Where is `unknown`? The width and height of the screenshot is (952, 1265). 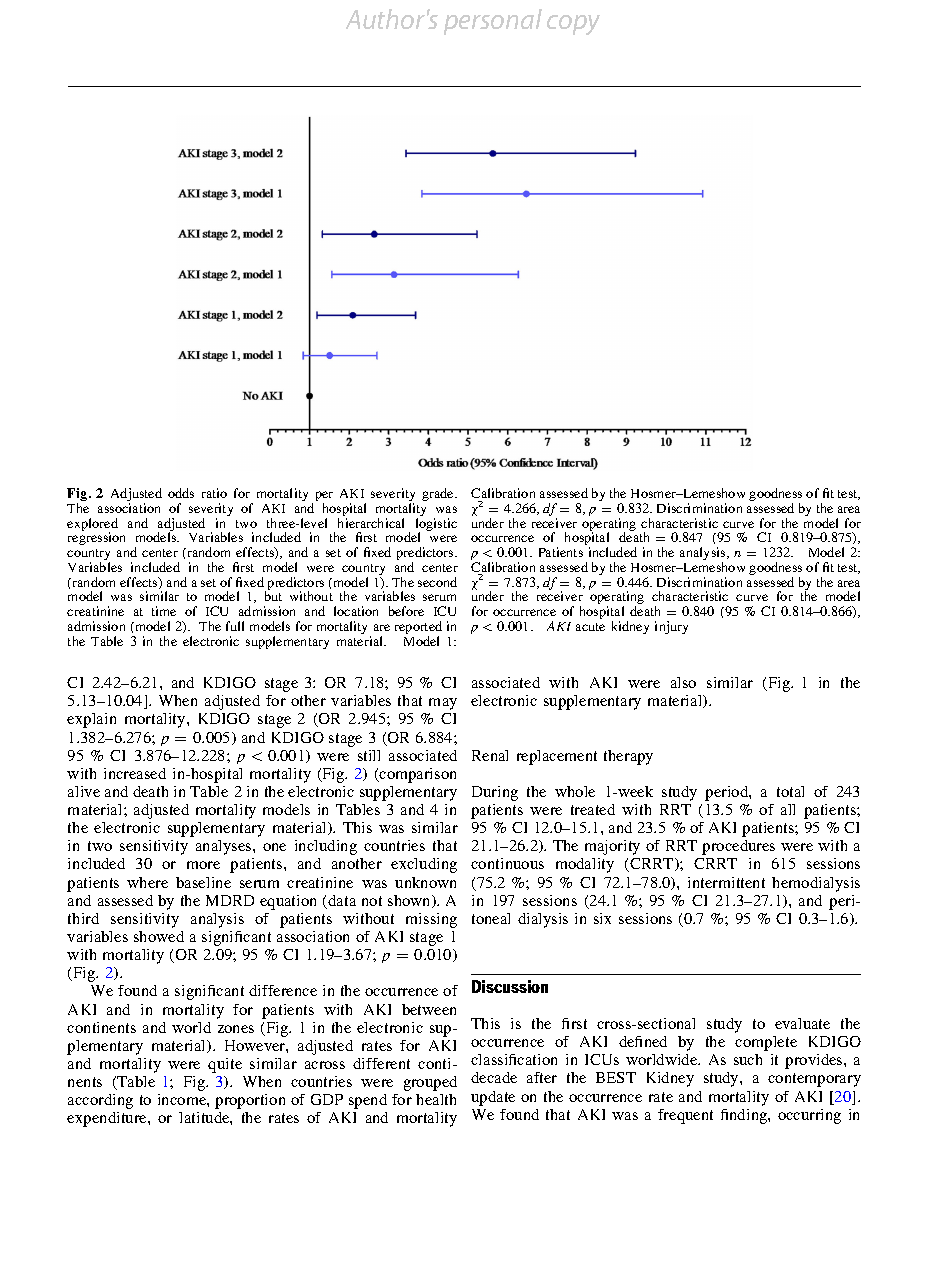
unknown is located at coordinates (425, 882).
